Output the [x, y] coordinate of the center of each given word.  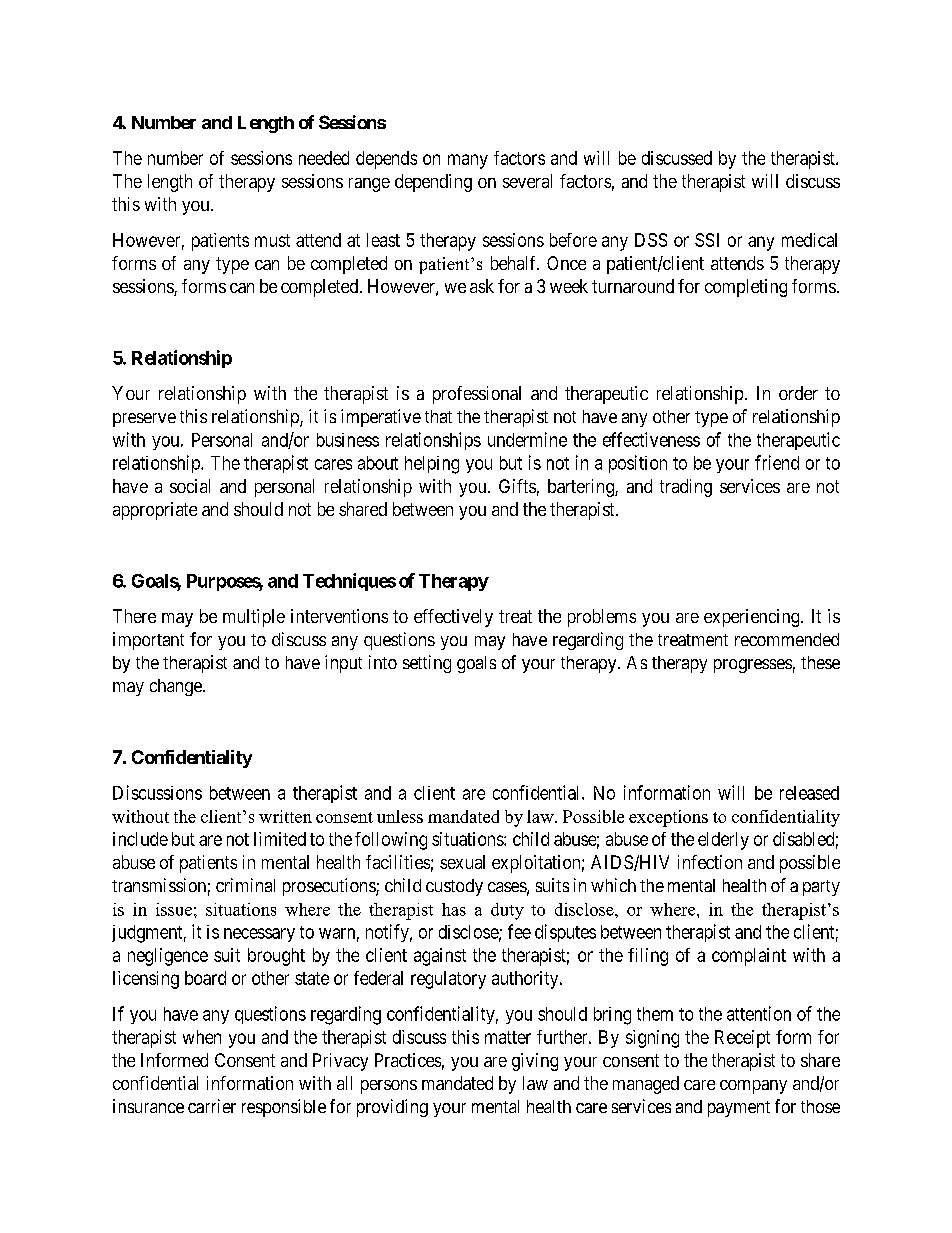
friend [777, 462]
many [468, 161]
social [190, 486]
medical [809, 240]
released [809, 793]
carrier [212, 1106]
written [285, 816]
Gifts [517, 486]
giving [535, 1062]
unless [400, 816]
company [753, 1087]
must [272, 240]
